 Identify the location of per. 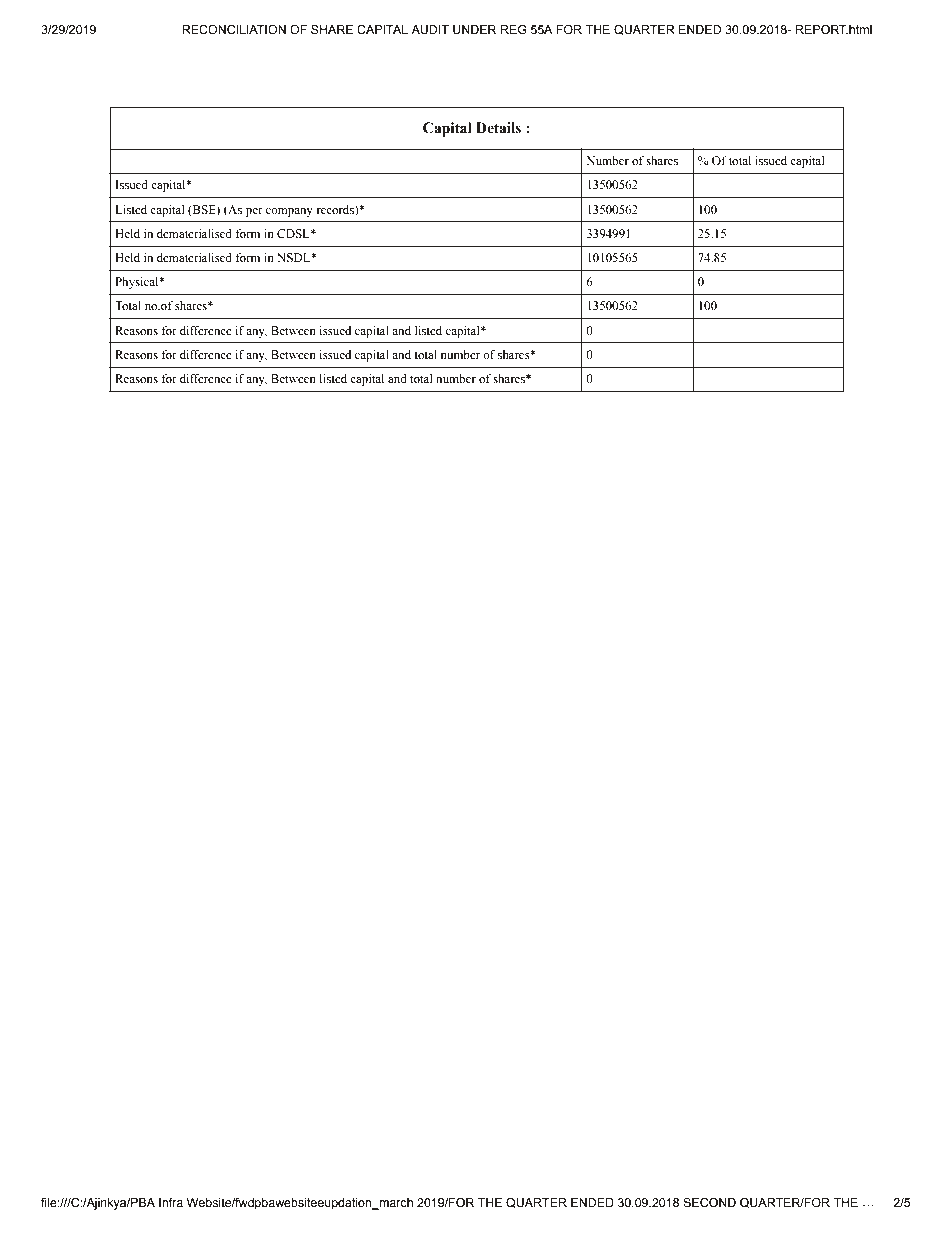
(254, 212).
